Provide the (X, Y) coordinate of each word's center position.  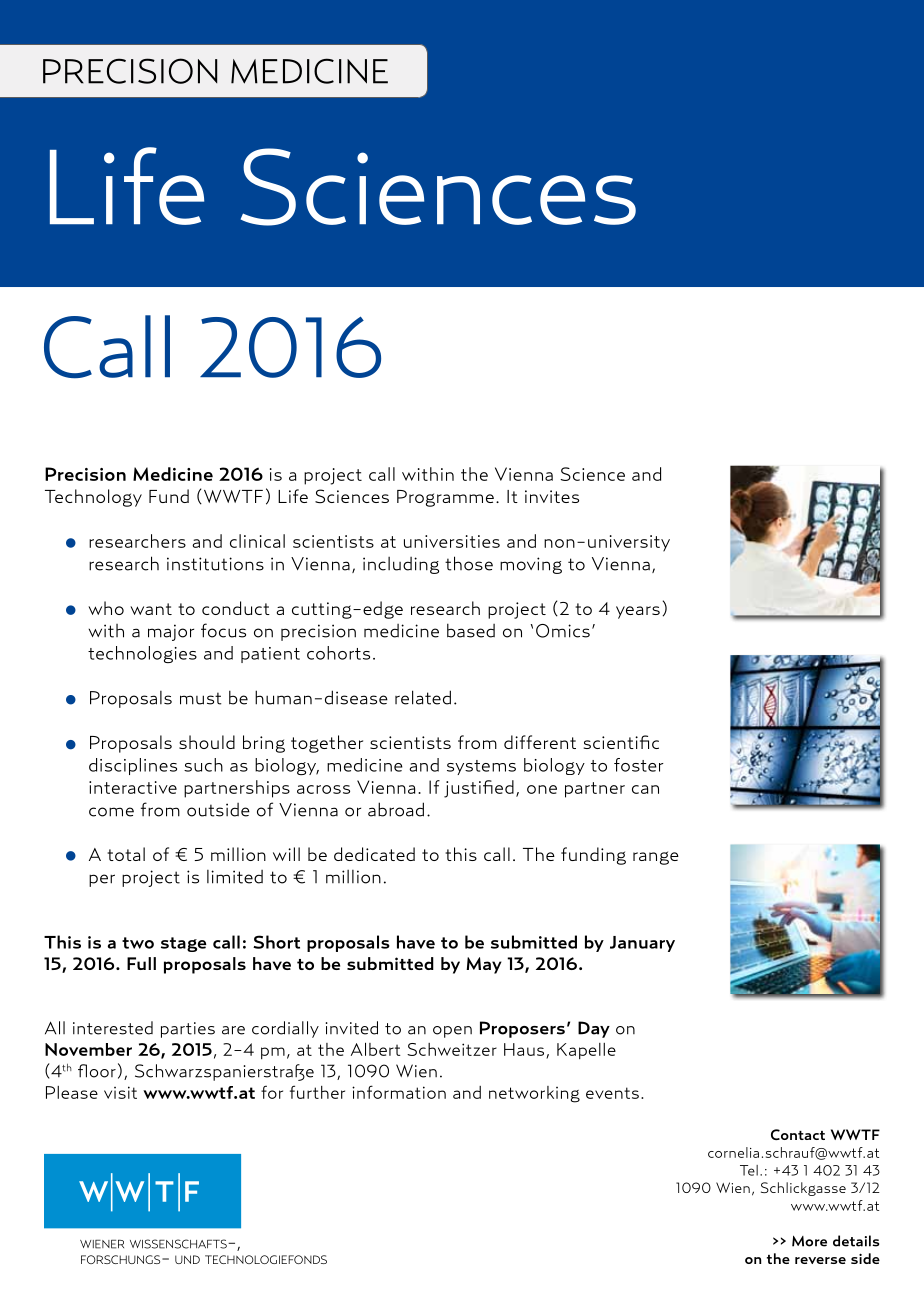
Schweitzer (452, 1049)
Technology (93, 498)
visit (120, 1092)
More (809, 1241)
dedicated (374, 854)
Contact (798, 1134)
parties (188, 1030)
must (200, 698)
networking (534, 1094)
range (656, 858)
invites (552, 496)
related (423, 697)
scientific (621, 742)
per (102, 880)
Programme (445, 498)
